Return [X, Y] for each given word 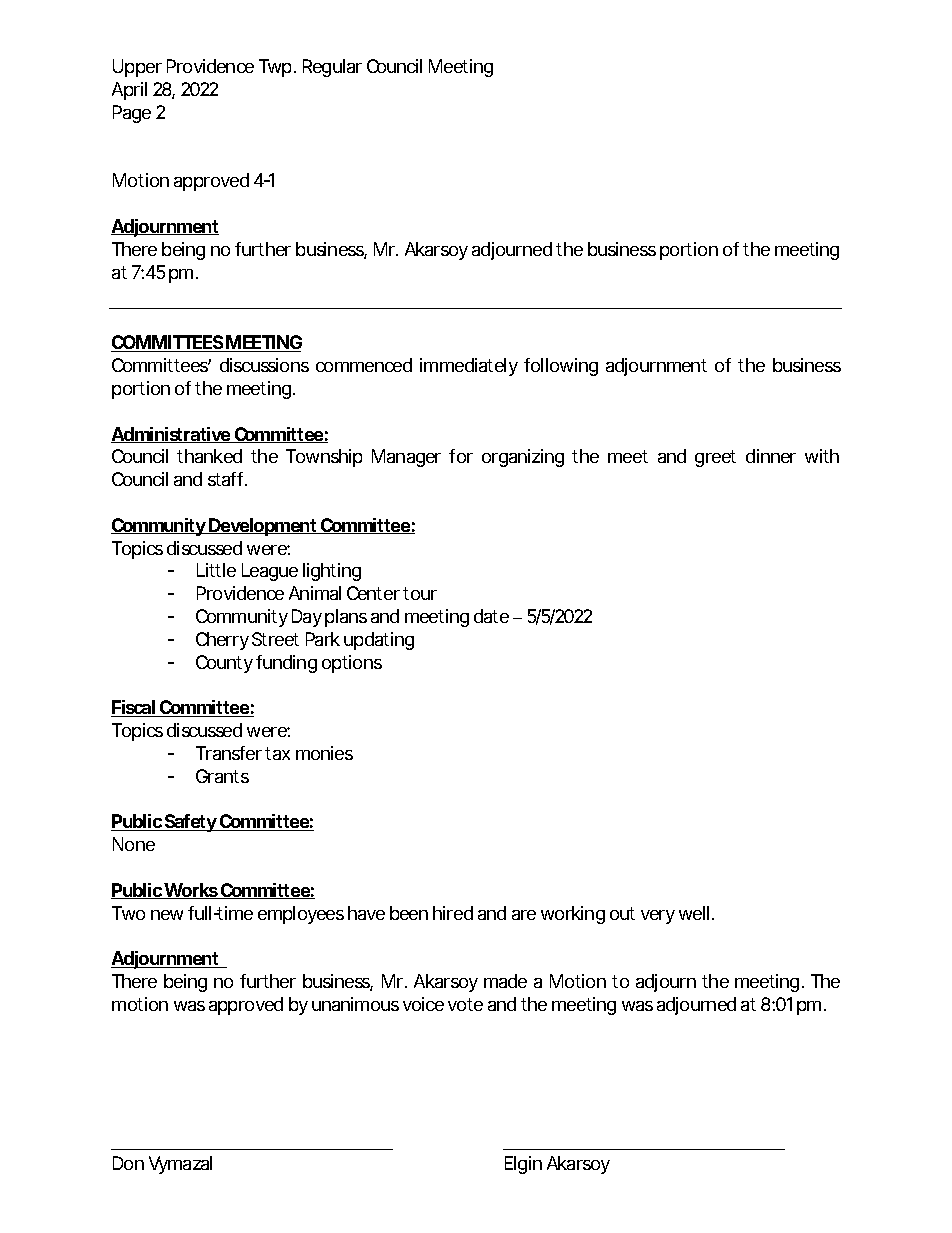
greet [715, 458]
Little [216, 570]
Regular [332, 68]
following [561, 367]
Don [128, 1163]
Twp [277, 68]
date [491, 616]
